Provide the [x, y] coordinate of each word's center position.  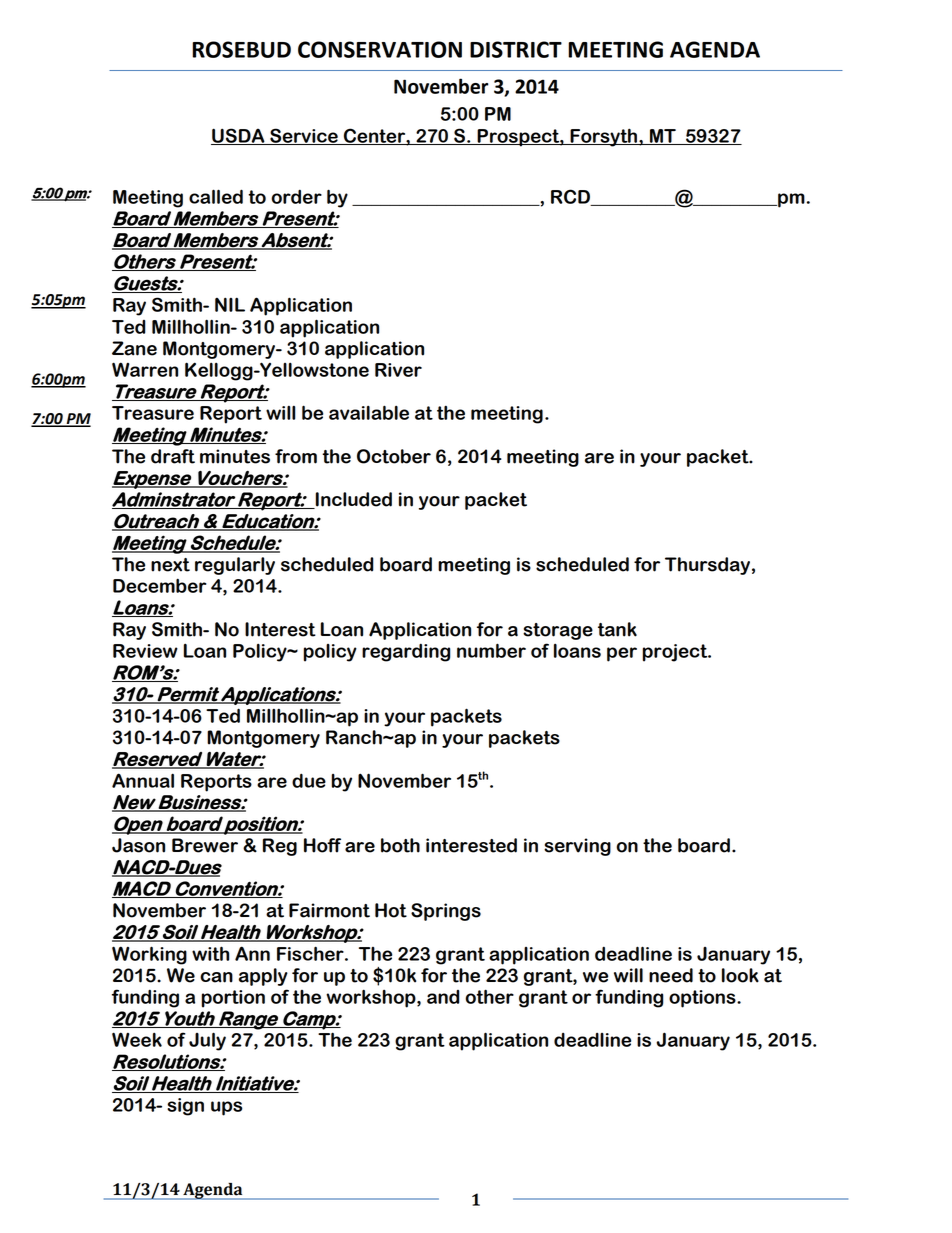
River [398, 370]
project [676, 653]
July [207, 1041]
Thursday [707, 566]
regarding [406, 652]
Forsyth [603, 137]
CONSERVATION [380, 49]
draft [173, 456]
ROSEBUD [241, 49]
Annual [143, 780]
